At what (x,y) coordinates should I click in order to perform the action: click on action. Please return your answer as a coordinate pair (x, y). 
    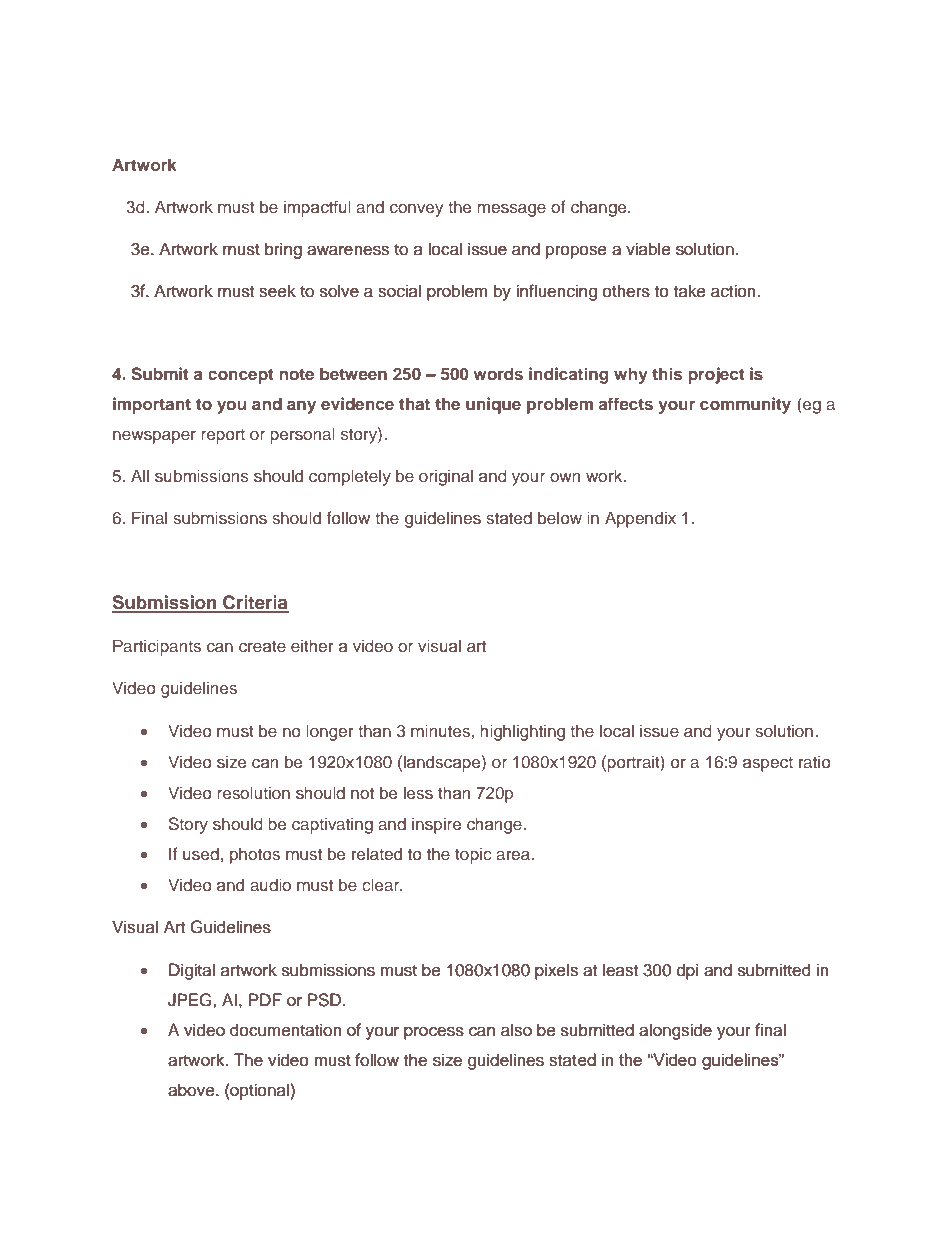
    Looking at the image, I should click on (734, 291).
